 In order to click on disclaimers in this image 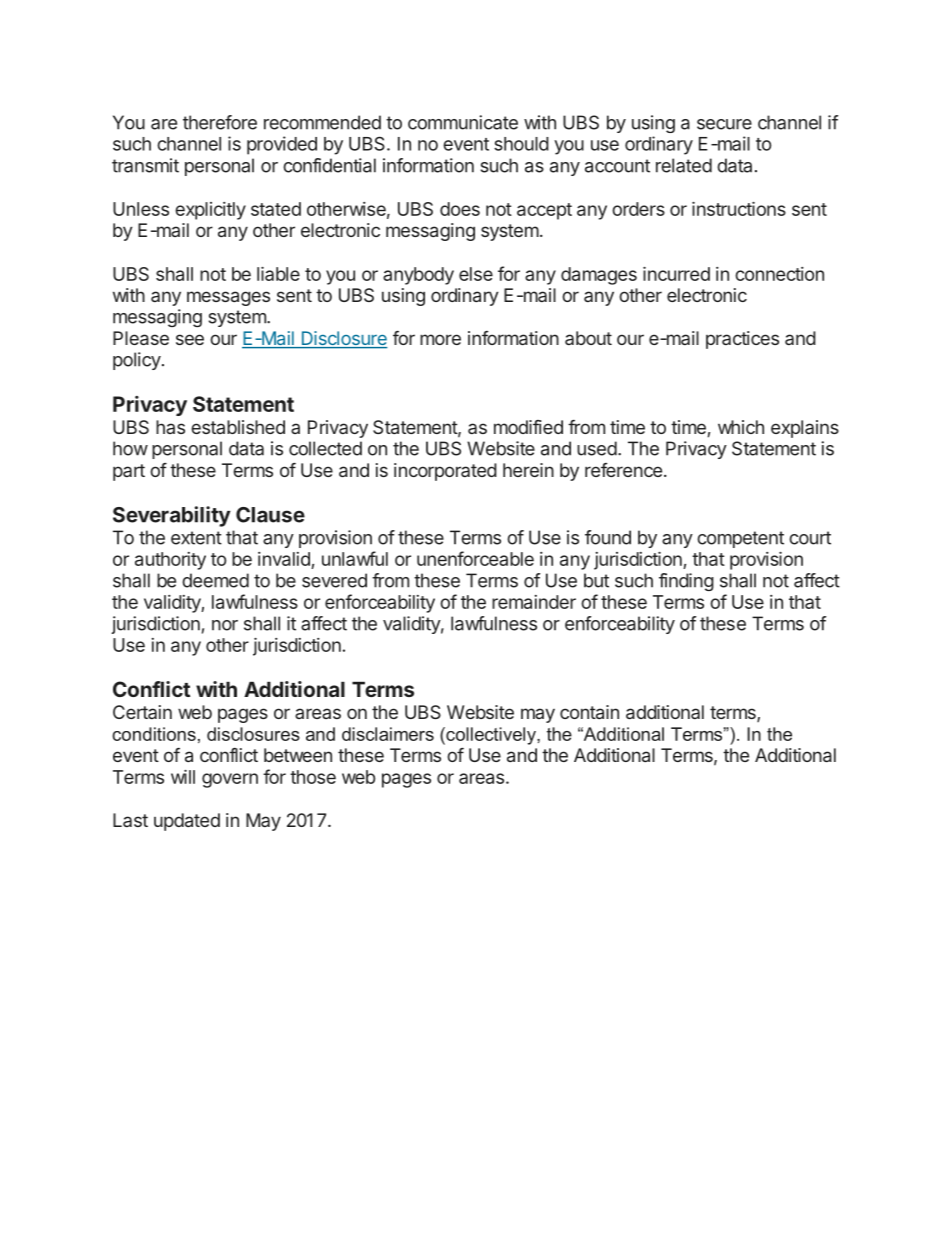, I will do `click(388, 734)`.
